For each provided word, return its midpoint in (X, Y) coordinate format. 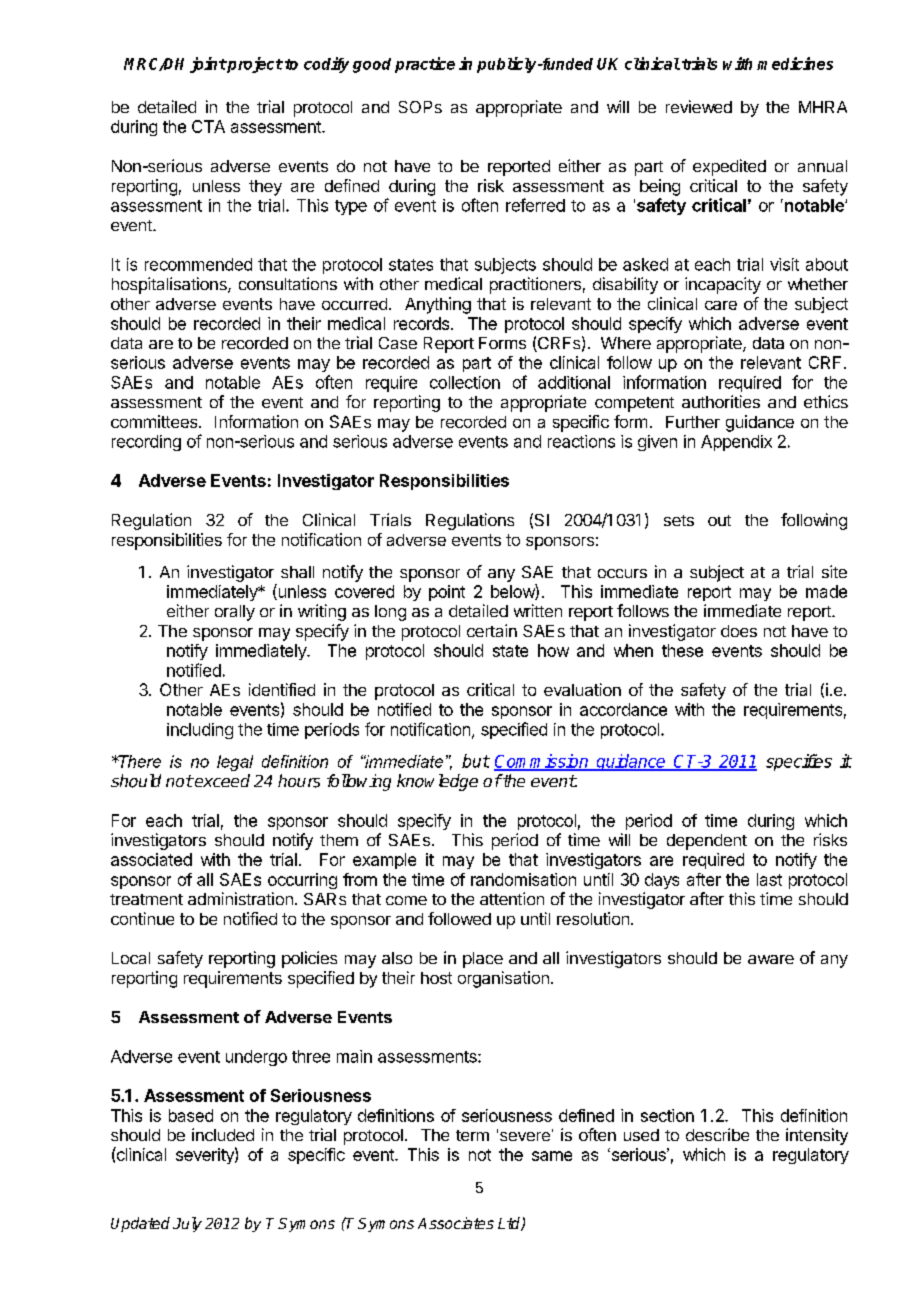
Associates (456, 1223)
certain (492, 630)
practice (425, 65)
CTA (208, 126)
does (739, 631)
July (187, 1224)
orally (235, 613)
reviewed (699, 106)
